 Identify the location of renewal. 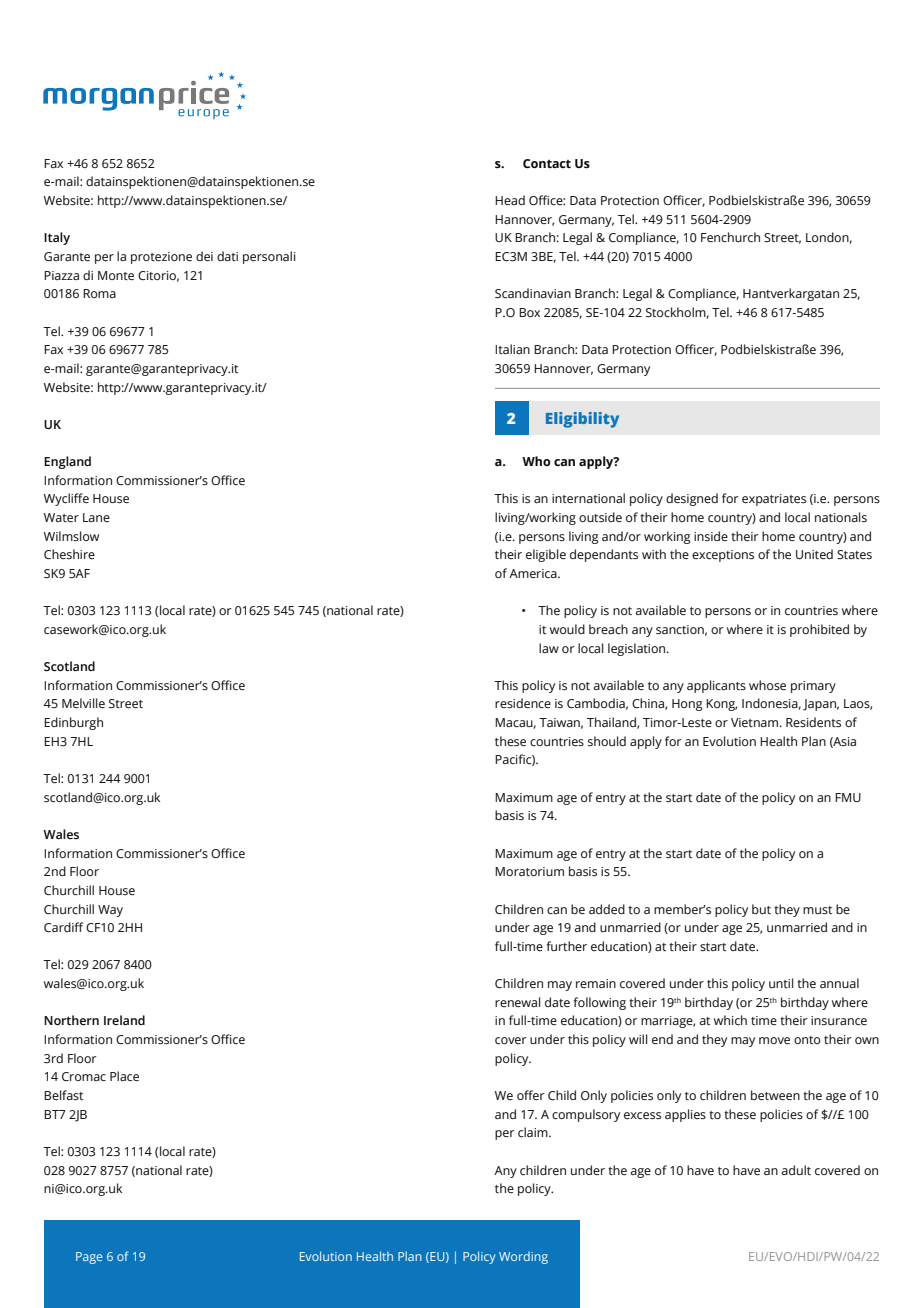
(518, 1002).
